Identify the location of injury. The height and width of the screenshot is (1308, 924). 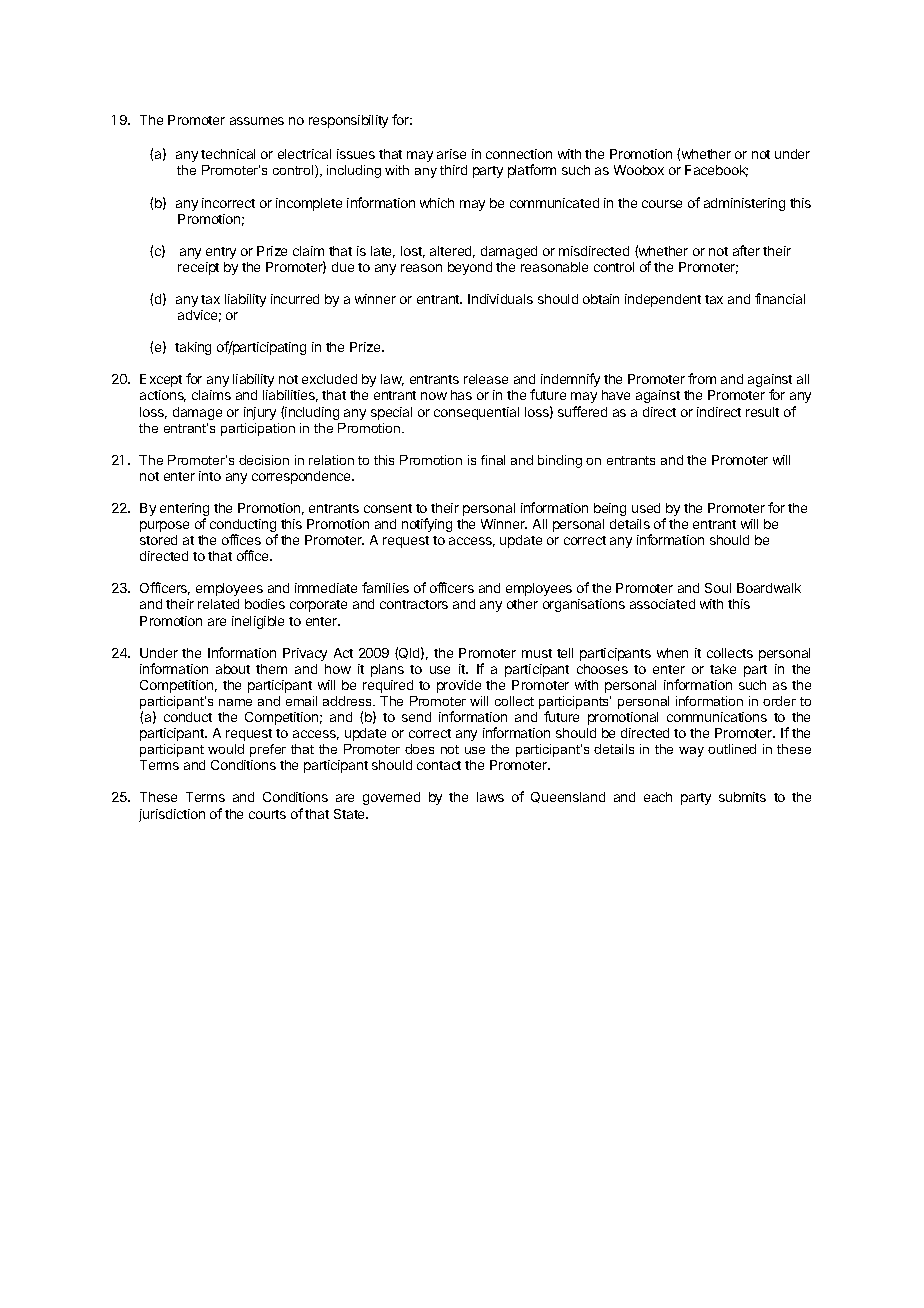
(260, 413).
